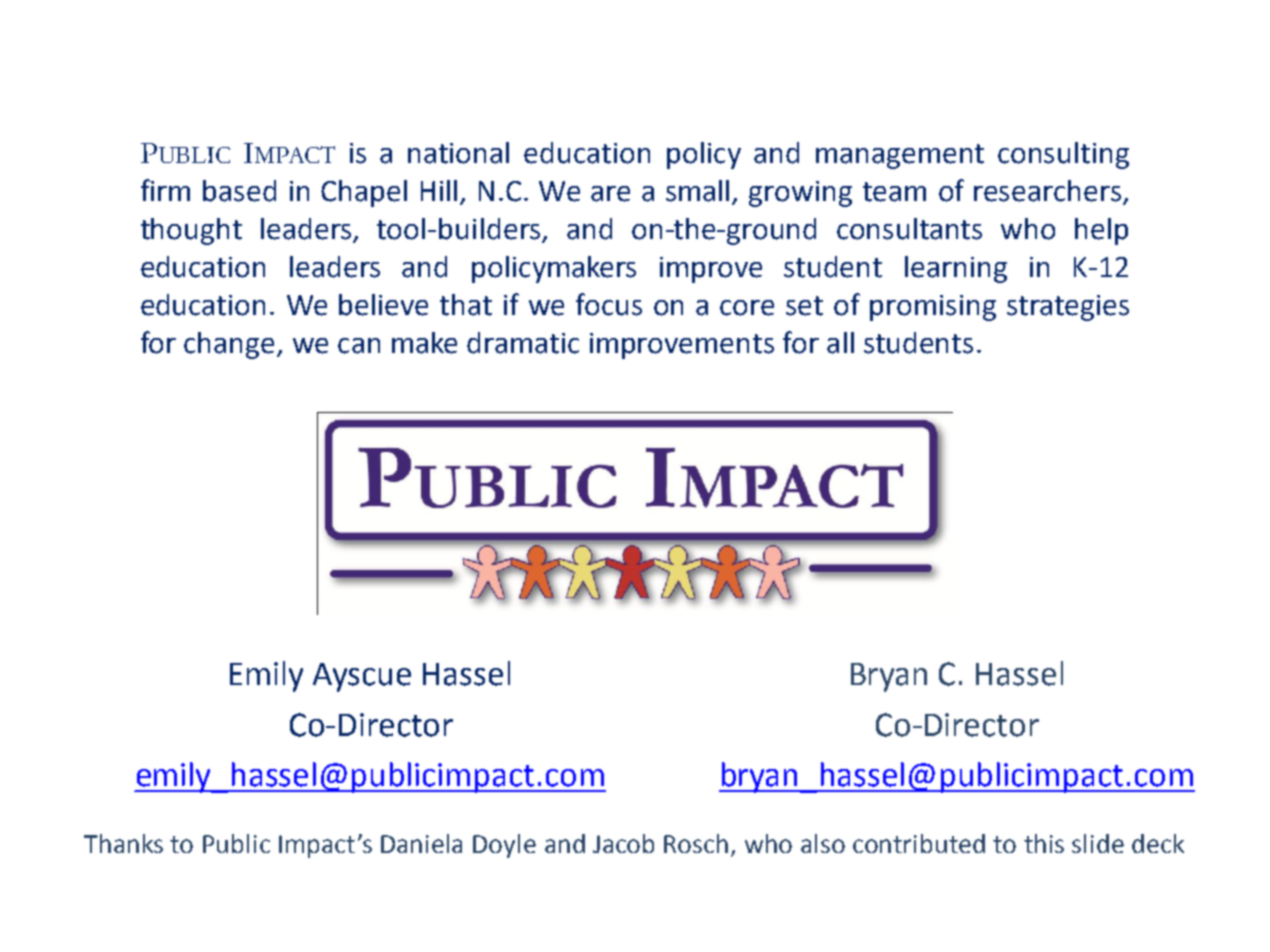  What do you see at coordinates (1068, 308) in the screenshot?
I see `strategies` at bounding box center [1068, 308].
